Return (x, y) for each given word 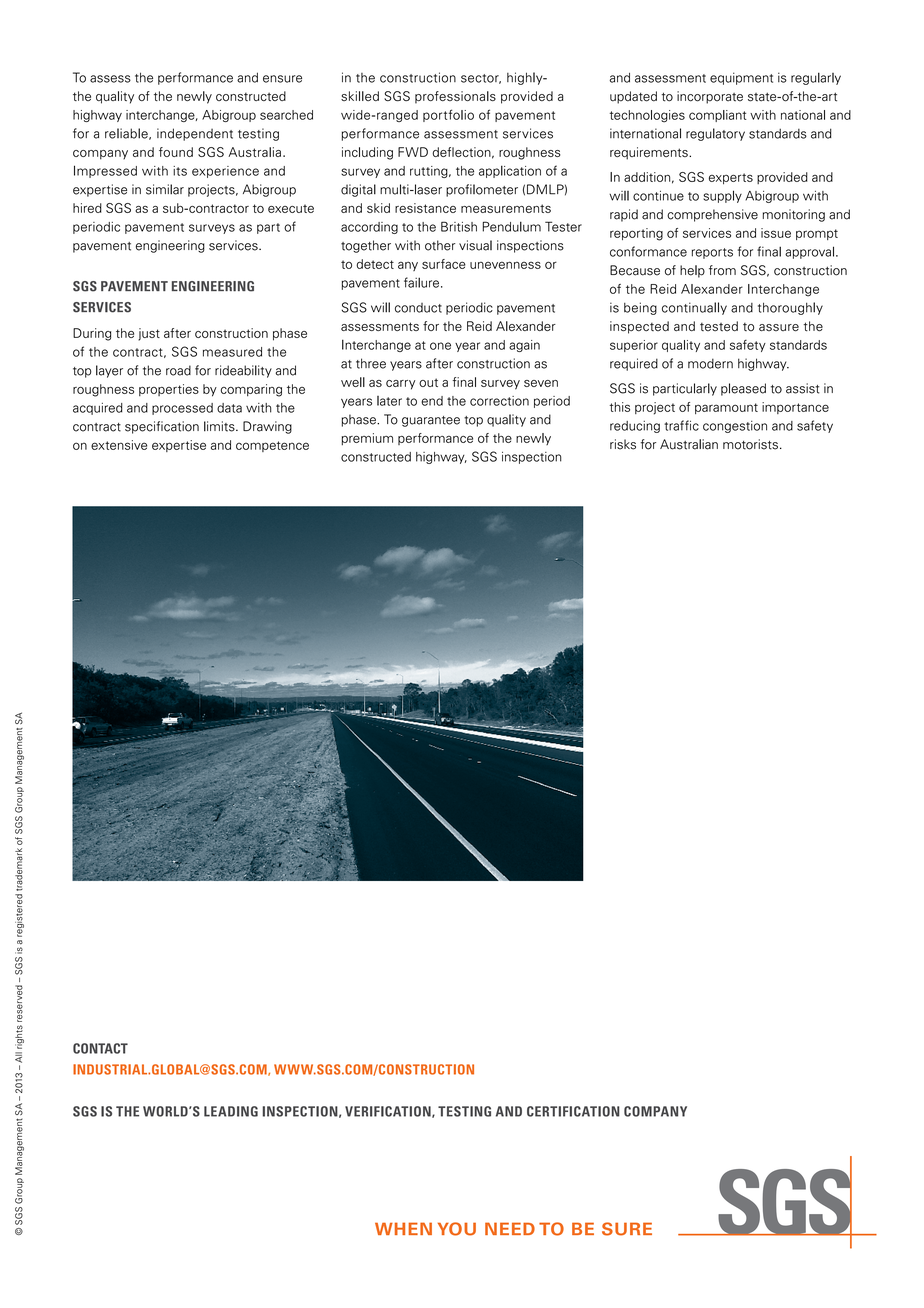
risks (623, 444)
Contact (100, 1048)
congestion (735, 427)
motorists (750, 444)
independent (195, 134)
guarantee (431, 421)
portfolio (448, 115)
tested (719, 326)
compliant (718, 116)
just (149, 334)
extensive (119, 445)
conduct (418, 308)
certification (573, 1111)
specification (162, 427)
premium (367, 439)
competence (272, 446)
